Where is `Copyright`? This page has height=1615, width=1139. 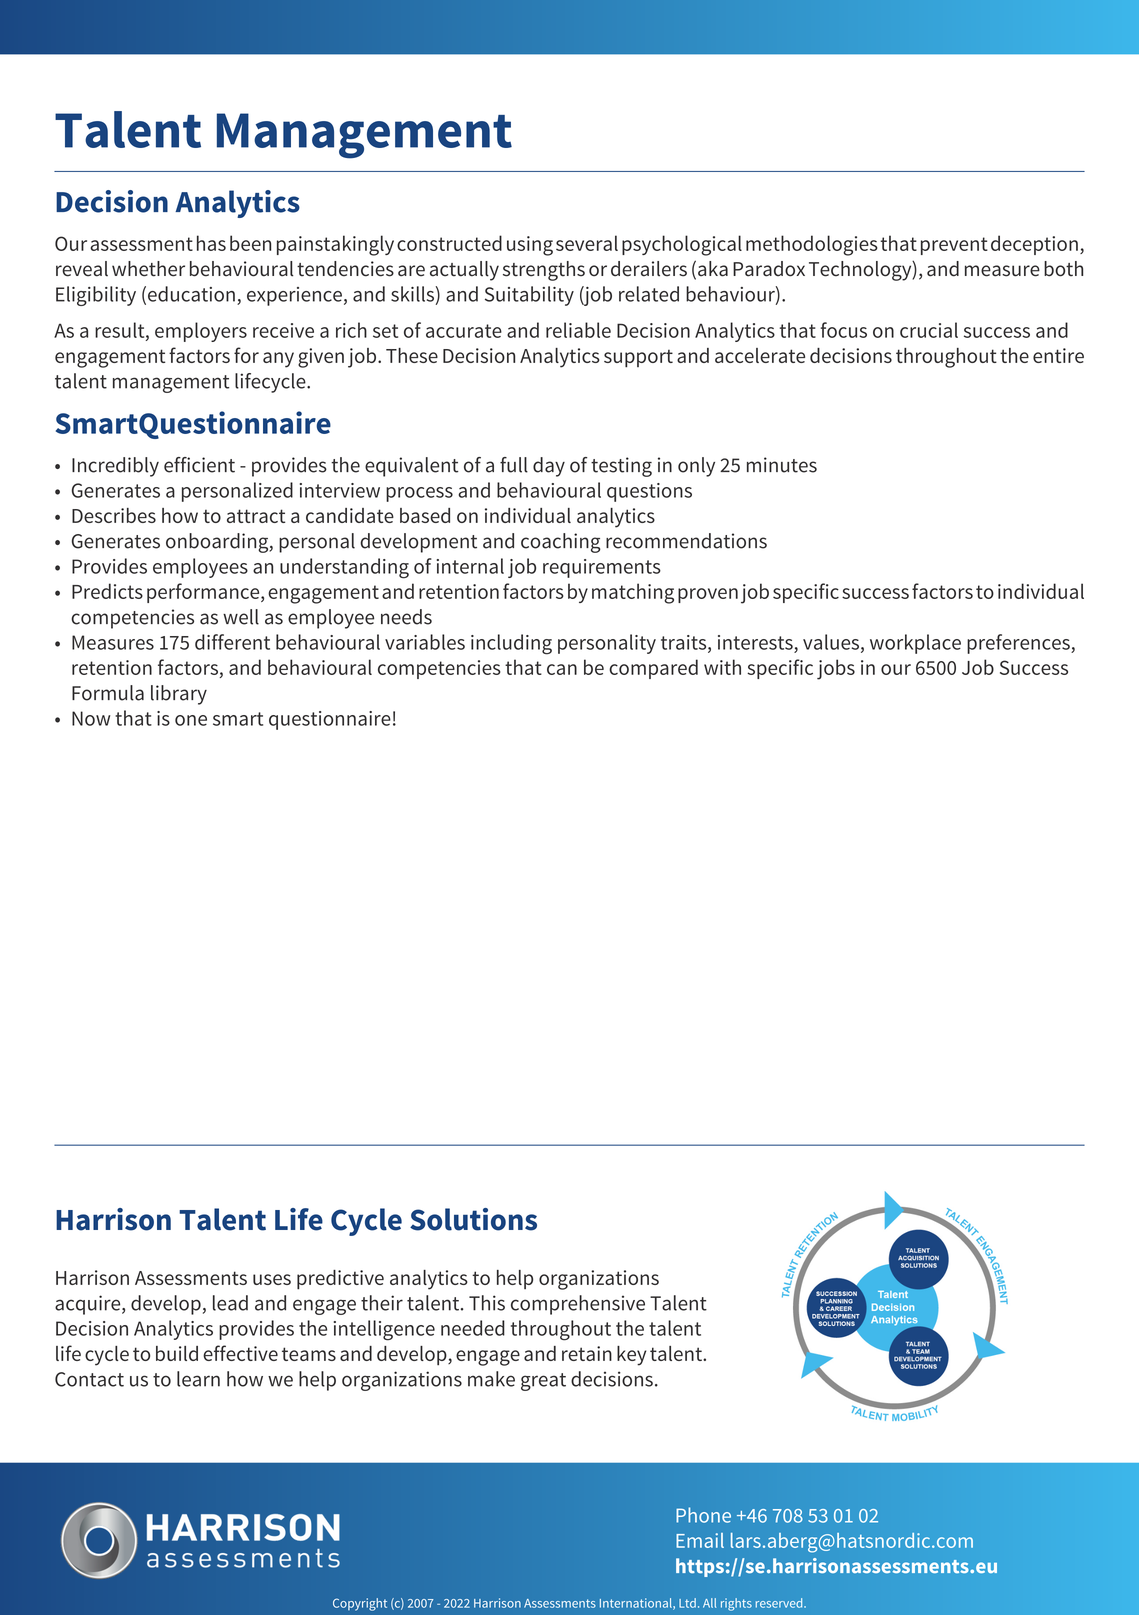
Copyright is located at coordinates (360, 1604).
